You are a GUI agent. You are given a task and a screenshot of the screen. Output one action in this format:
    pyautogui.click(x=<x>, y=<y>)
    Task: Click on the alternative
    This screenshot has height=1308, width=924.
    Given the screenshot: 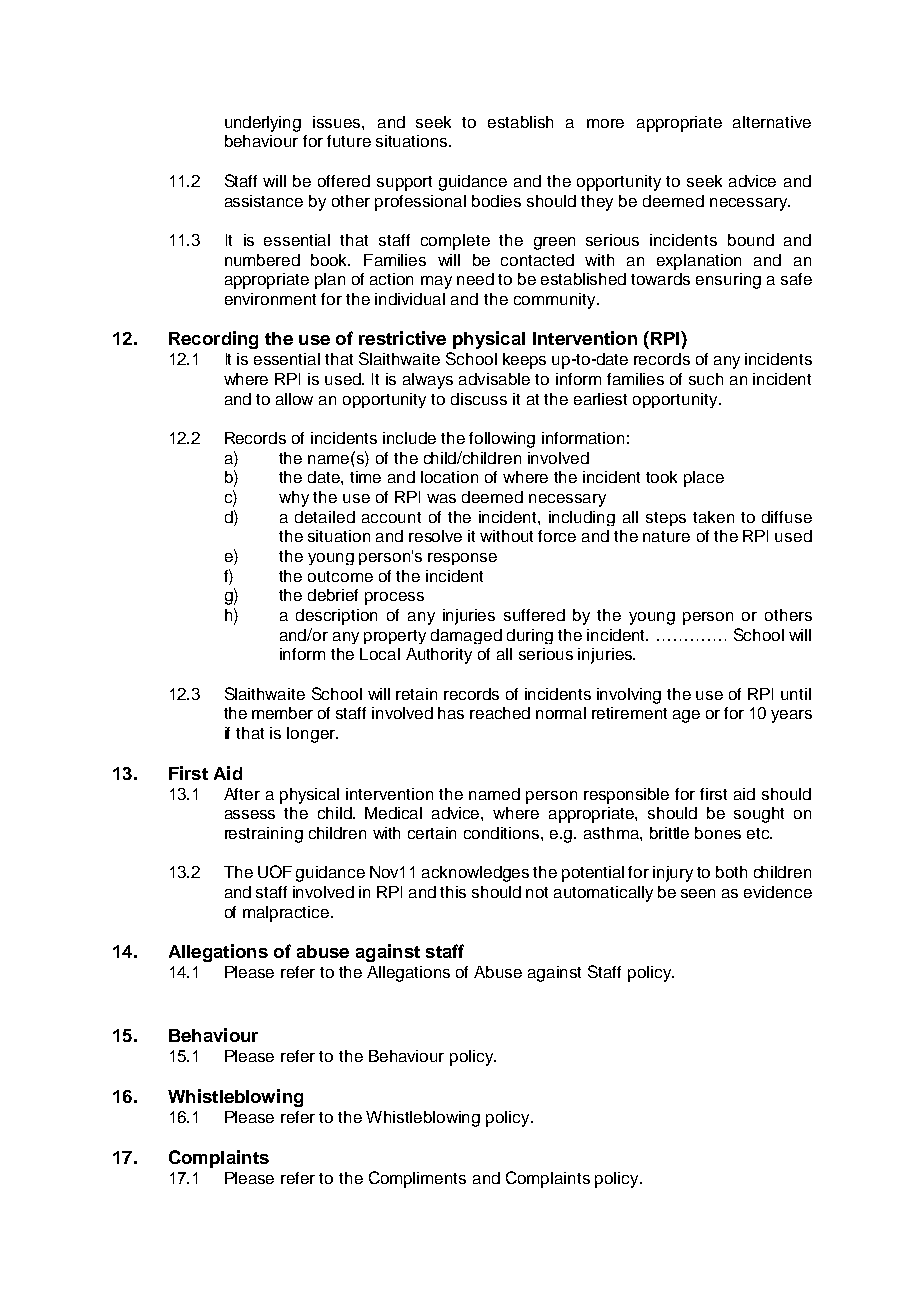 What is the action you would take?
    pyautogui.click(x=772, y=122)
